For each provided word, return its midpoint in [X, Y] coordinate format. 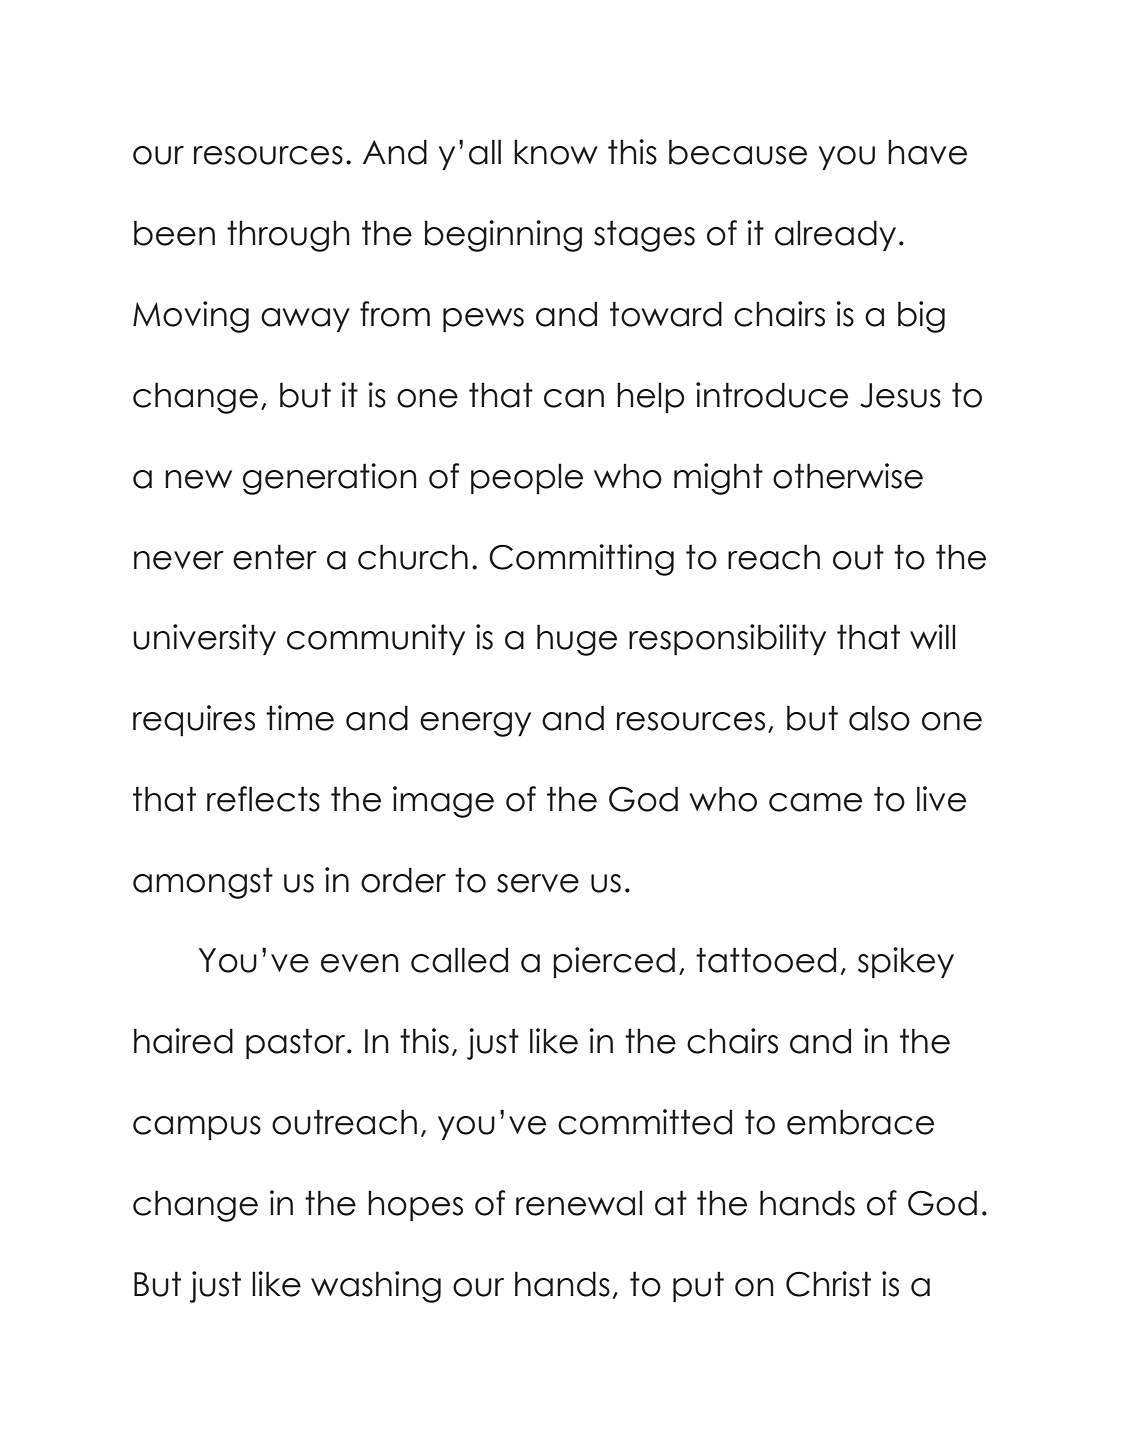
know [556, 152]
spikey [906, 962]
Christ [828, 1284]
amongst [203, 883]
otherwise [848, 476]
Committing [581, 560]
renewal [579, 1203]
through [288, 236]
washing [376, 1287]
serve [538, 883]
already [835, 235]
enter [275, 557]
